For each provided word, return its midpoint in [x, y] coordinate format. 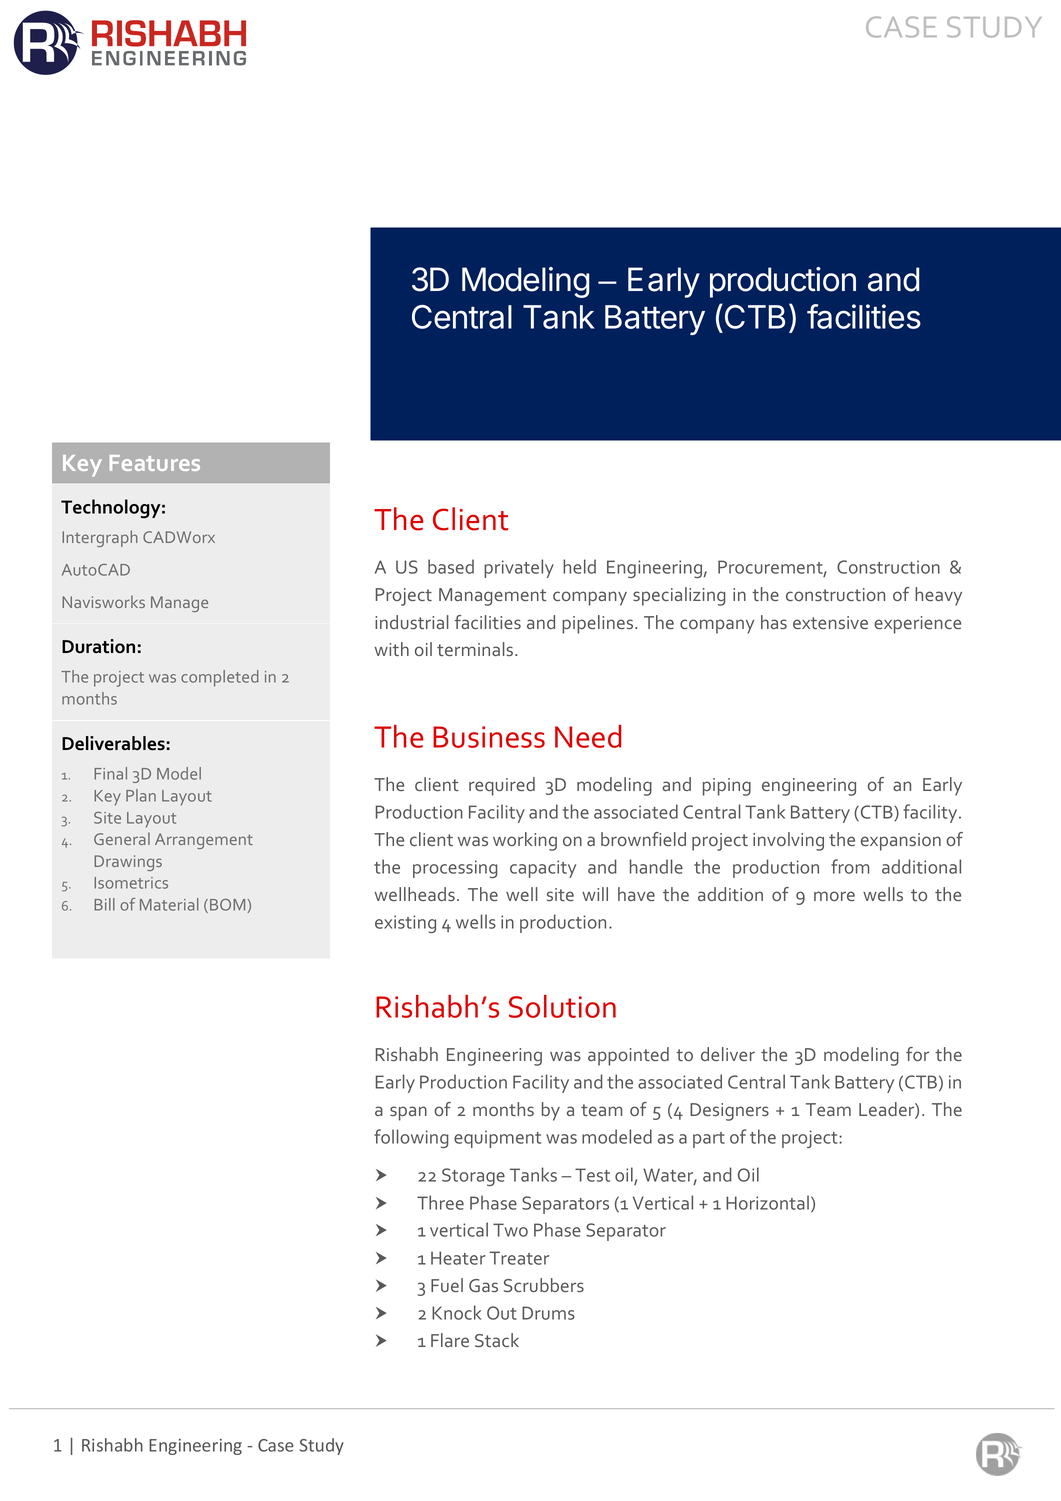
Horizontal [767, 1202]
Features [155, 463]
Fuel [447, 1285]
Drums [548, 1313]
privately [519, 568]
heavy [938, 596]
